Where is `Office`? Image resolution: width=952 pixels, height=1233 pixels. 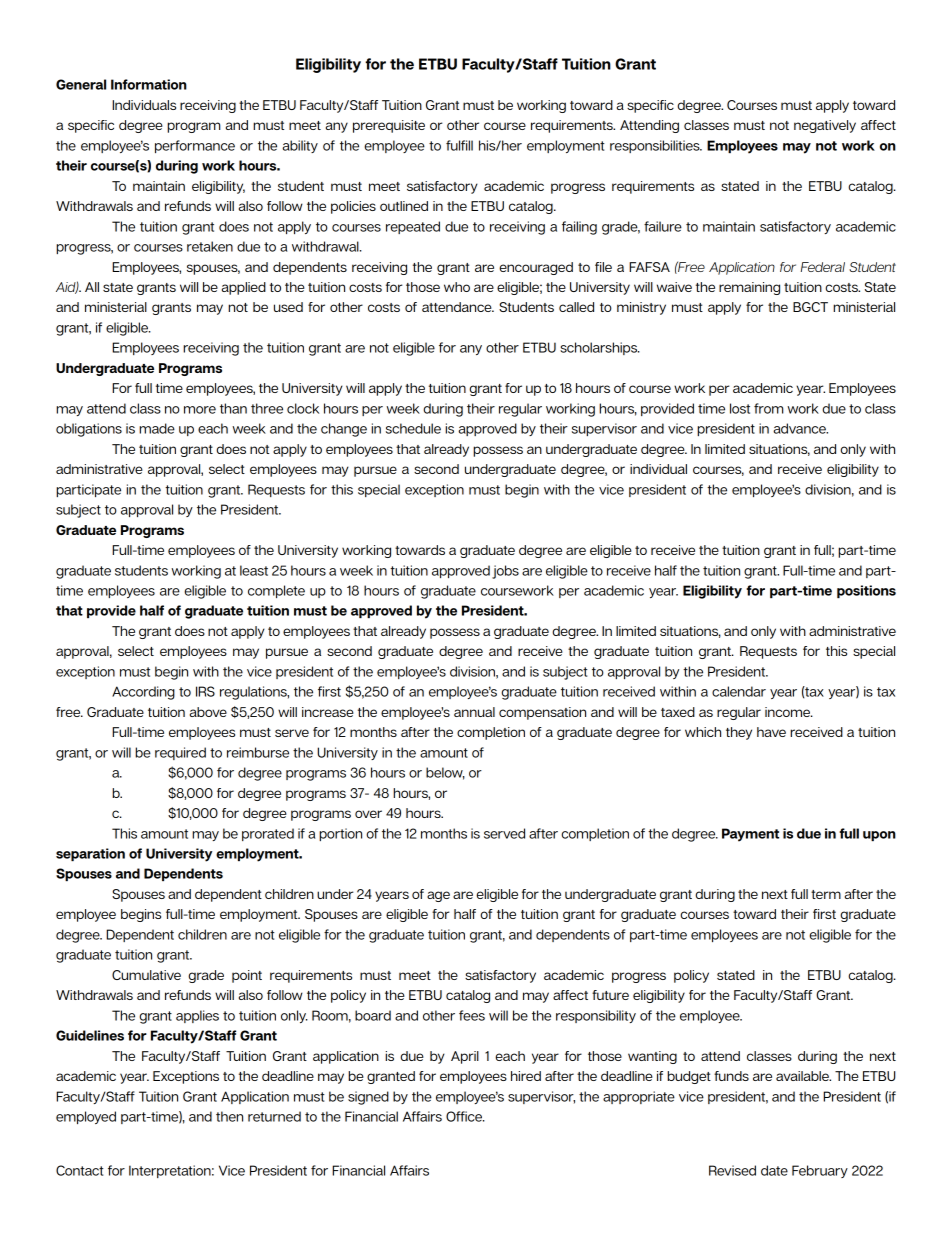
Office is located at coordinates (465, 1116).
